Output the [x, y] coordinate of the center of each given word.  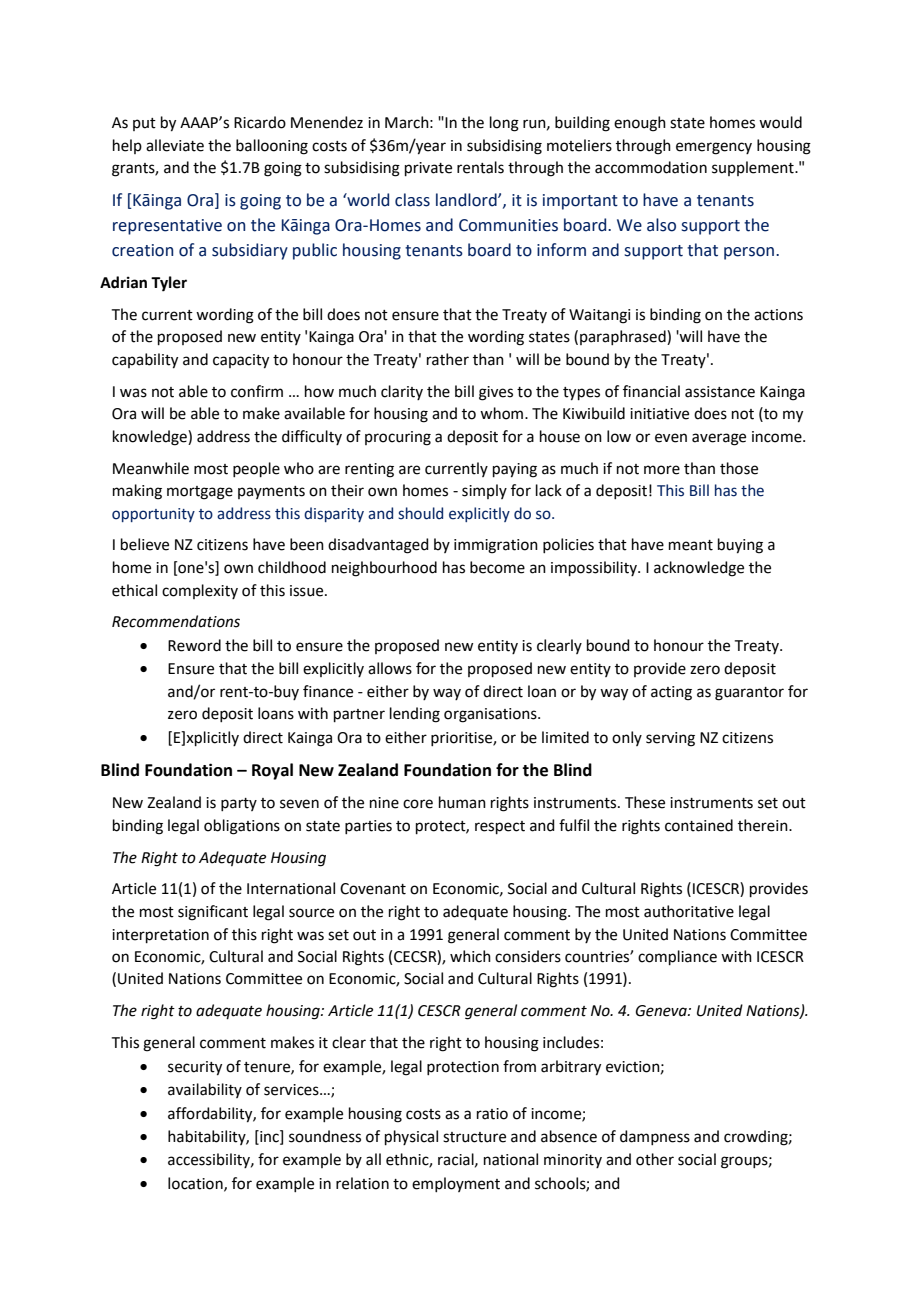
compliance [677, 957]
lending [415, 715]
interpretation [160, 936]
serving [670, 739]
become [497, 567]
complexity [200, 591]
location [196, 1184]
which [470, 956]
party [239, 804]
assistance [720, 392]
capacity [241, 361]
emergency [714, 148]
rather [448, 359]
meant [691, 545]
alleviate [175, 145]
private [428, 169]
